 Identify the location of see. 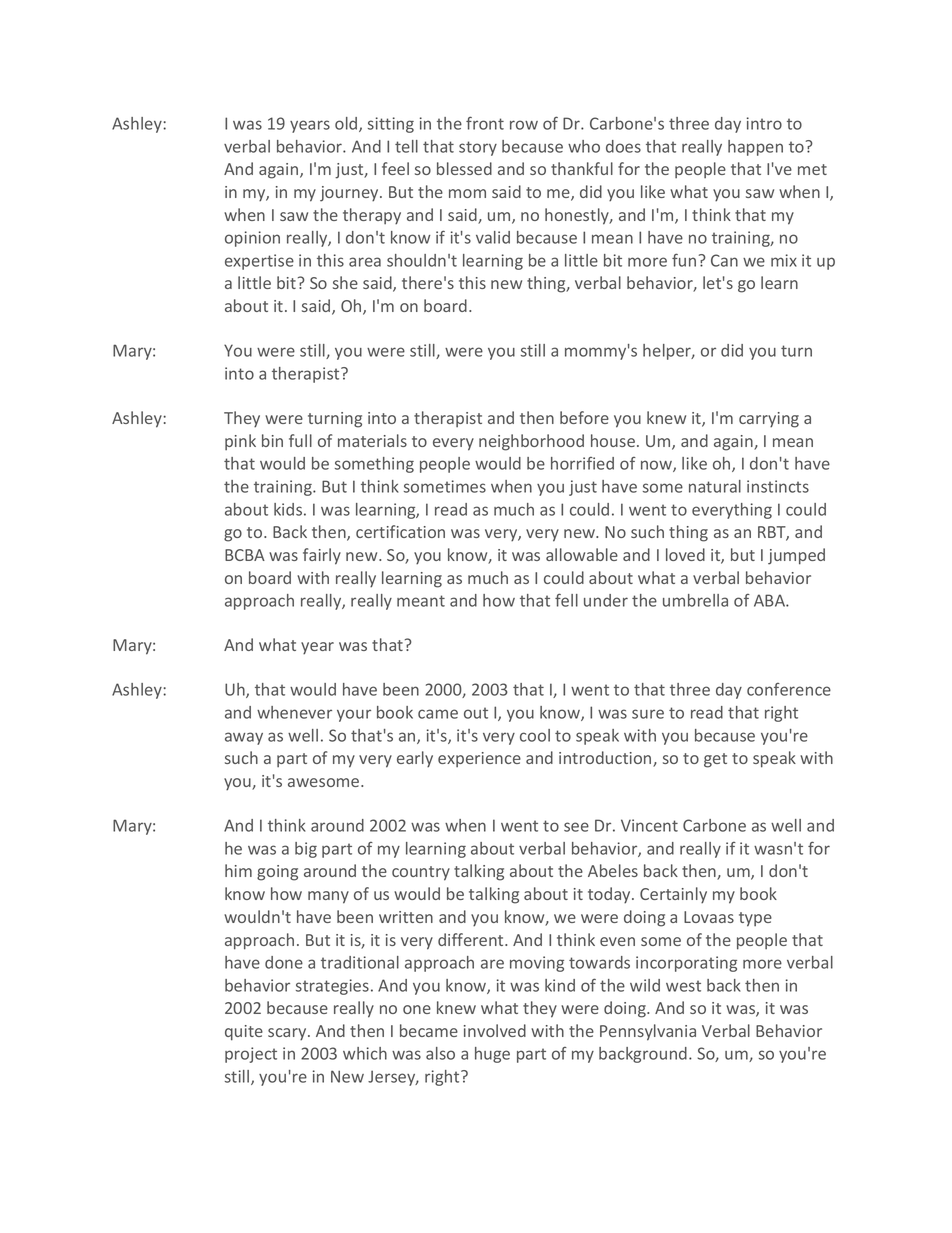
(576, 827).
